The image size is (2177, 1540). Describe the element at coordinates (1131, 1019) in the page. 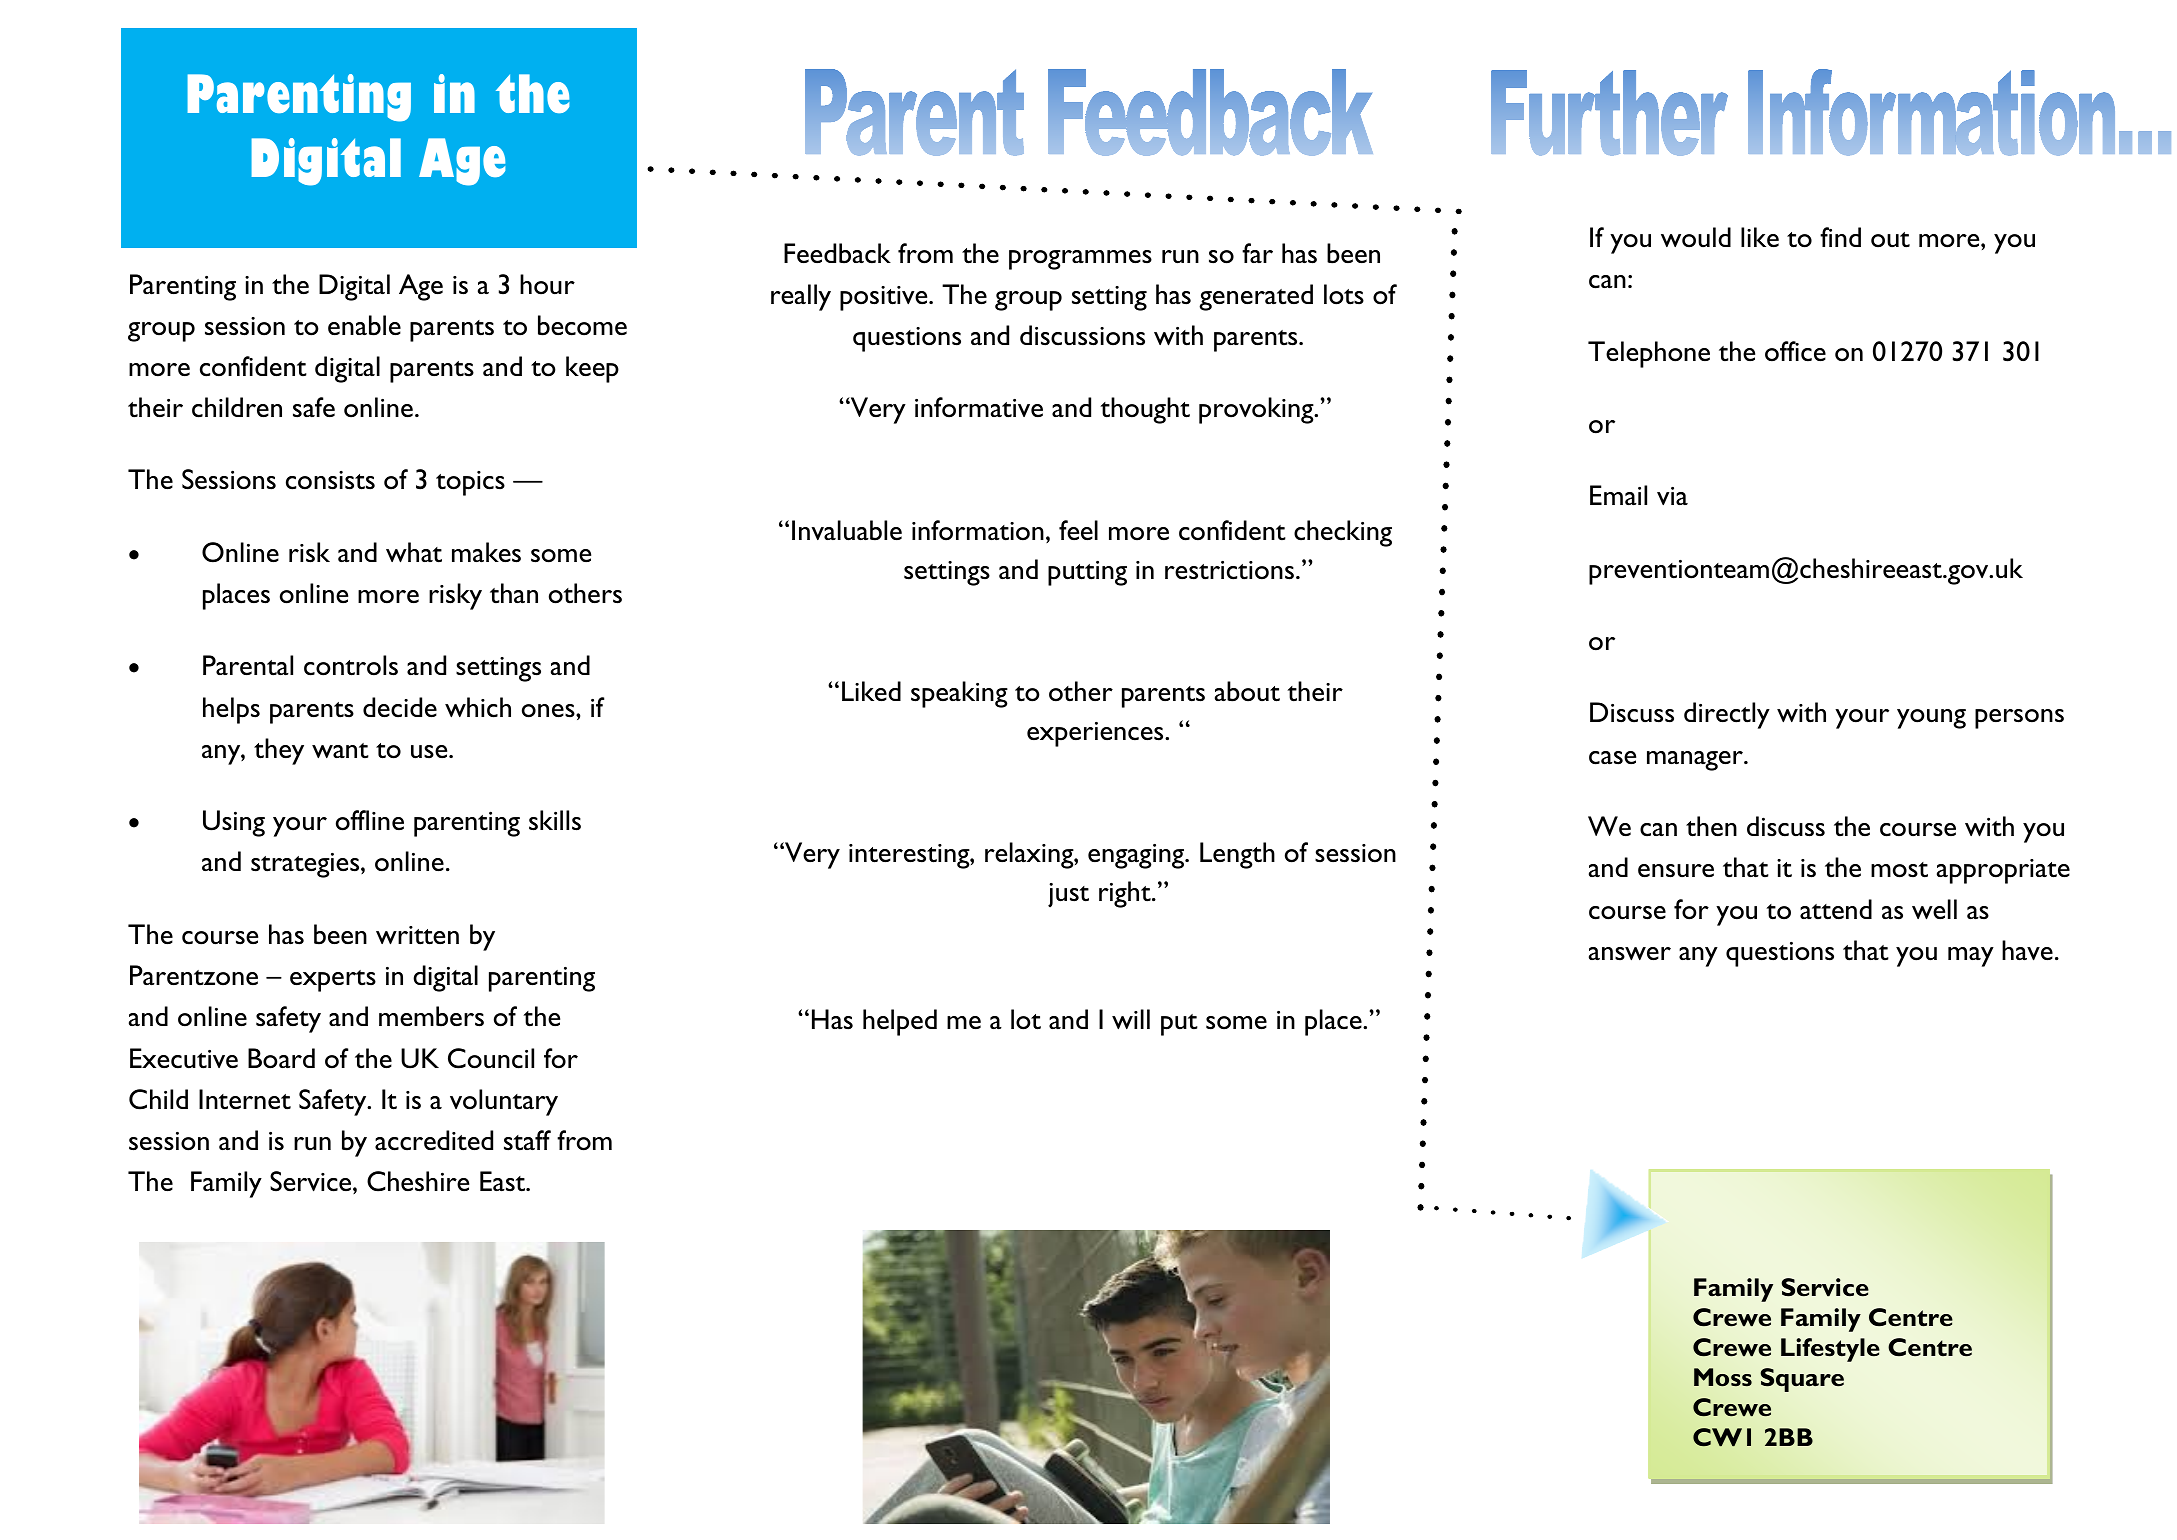

I see `will` at that location.
